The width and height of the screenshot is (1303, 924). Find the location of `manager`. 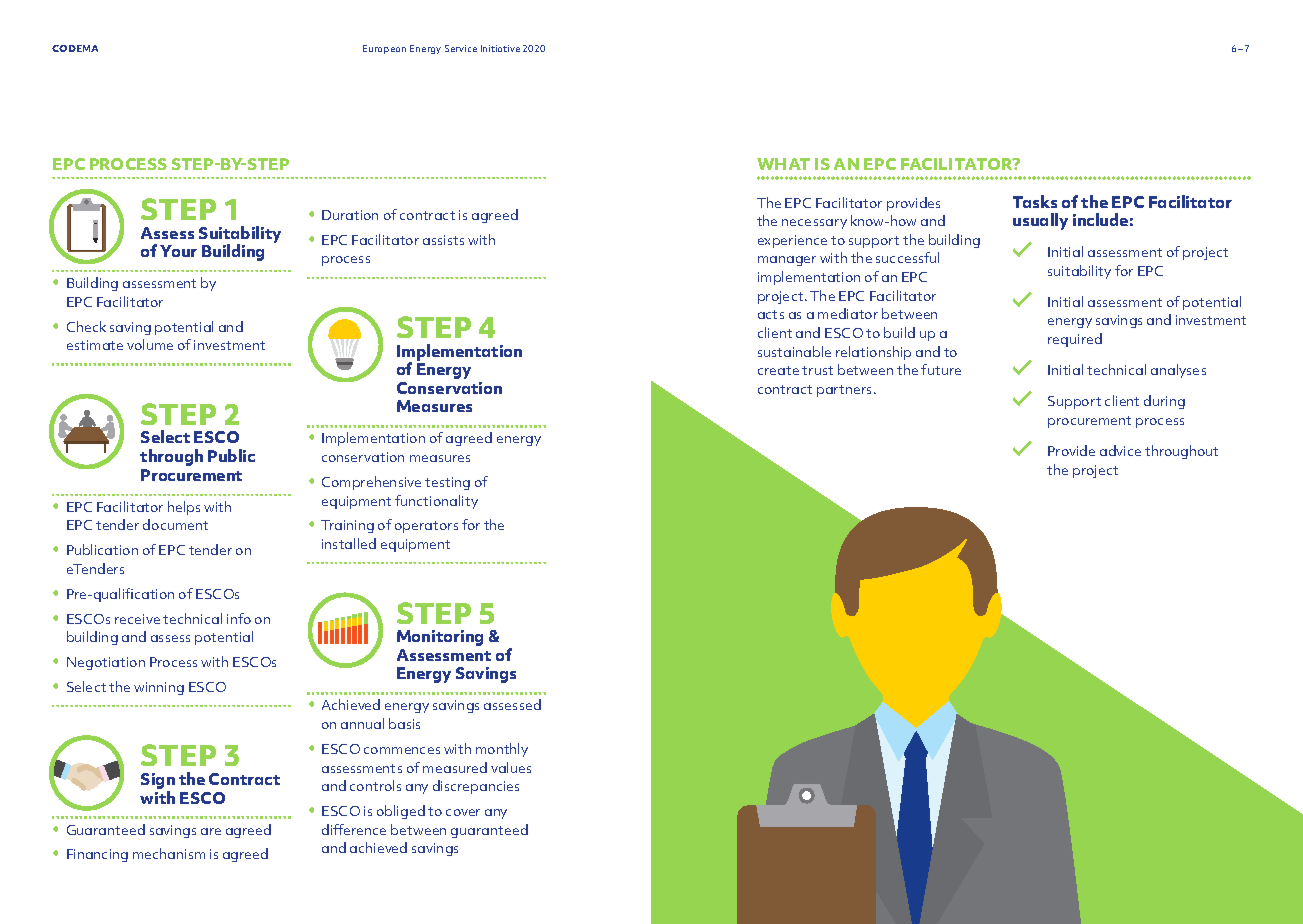

manager is located at coordinates (787, 261).
